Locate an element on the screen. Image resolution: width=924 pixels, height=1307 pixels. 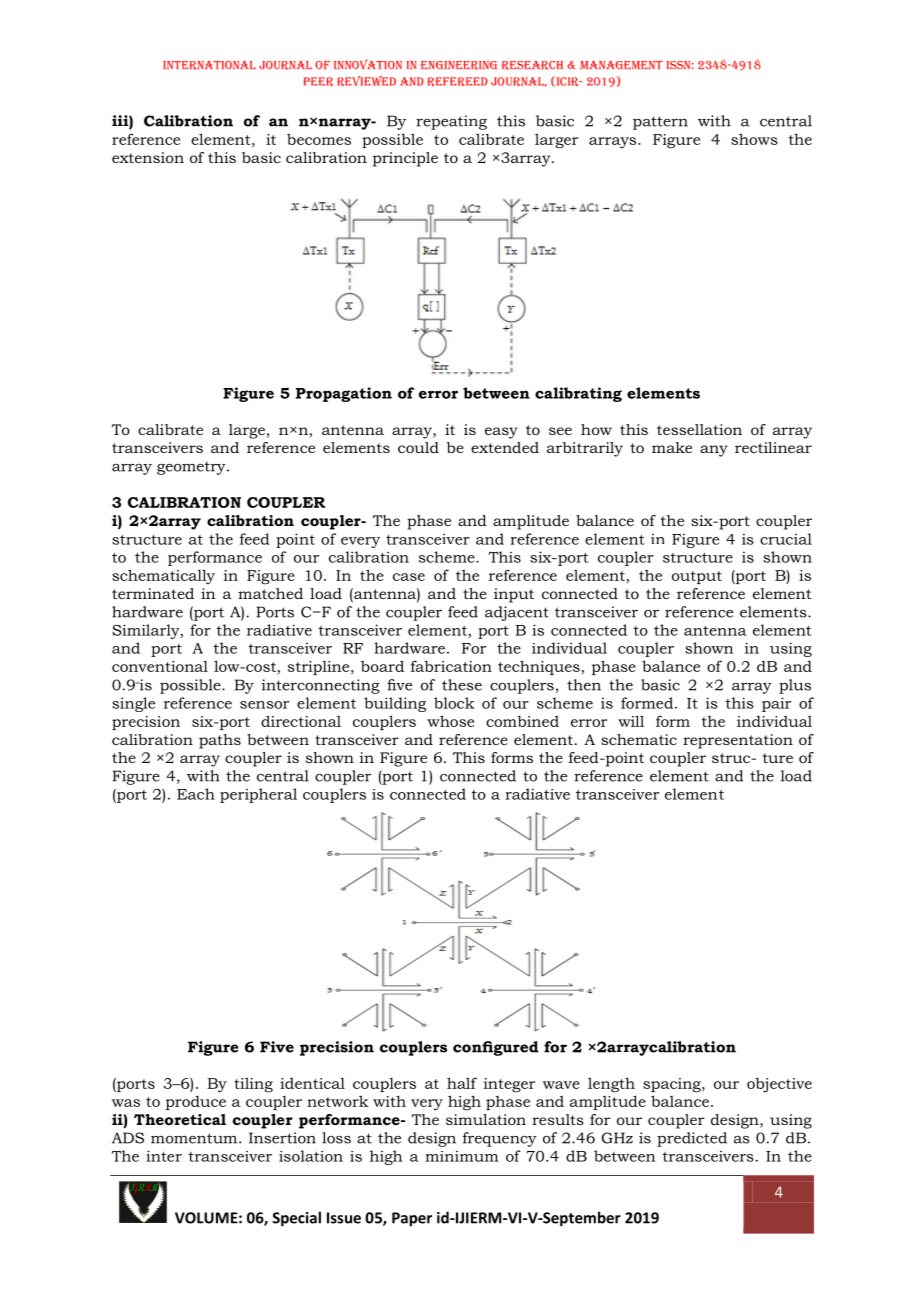
output is located at coordinates (697, 577).
